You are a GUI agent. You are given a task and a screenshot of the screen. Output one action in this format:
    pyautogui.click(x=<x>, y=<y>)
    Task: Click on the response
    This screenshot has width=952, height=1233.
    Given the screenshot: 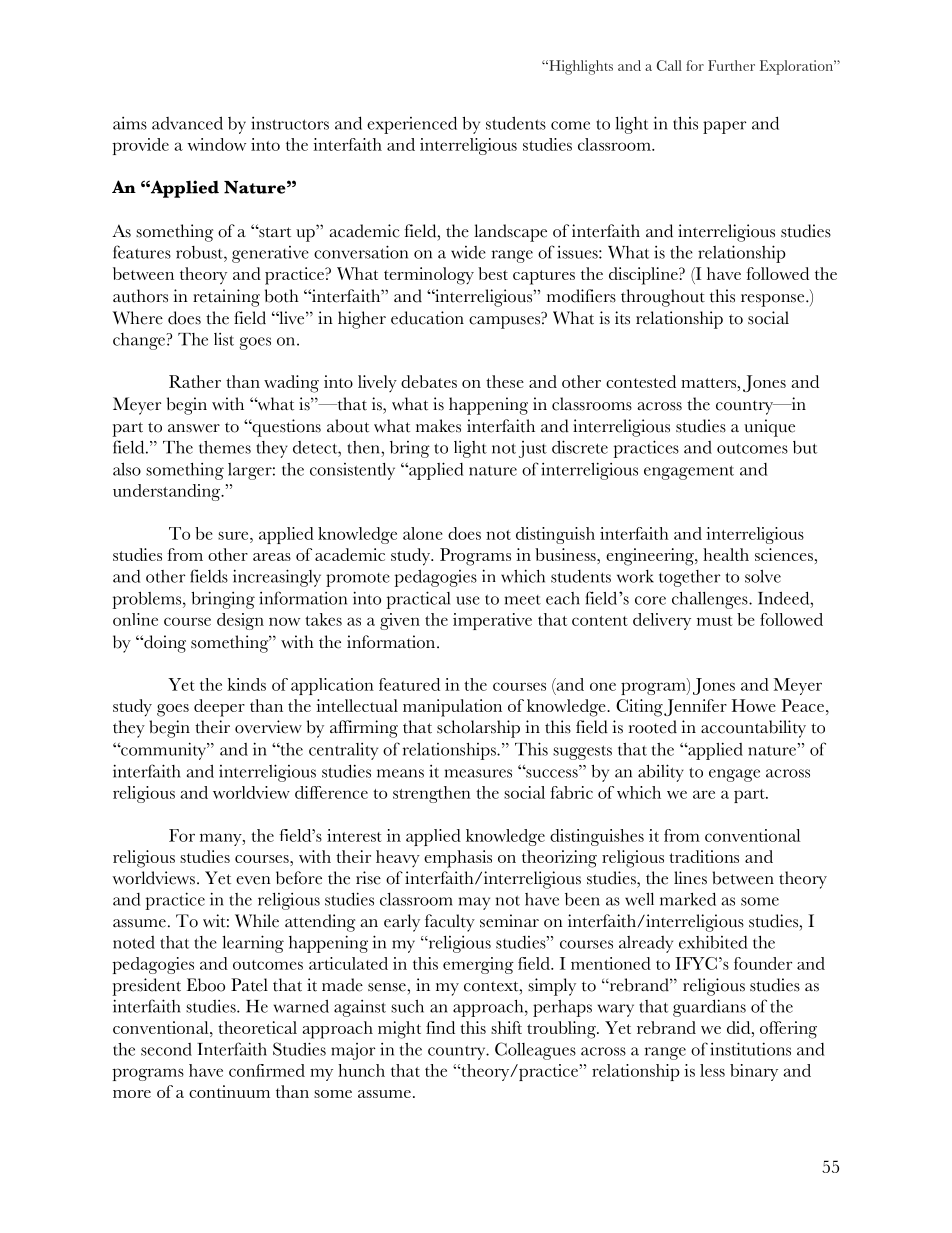 What is the action you would take?
    pyautogui.click(x=774, y=300)
